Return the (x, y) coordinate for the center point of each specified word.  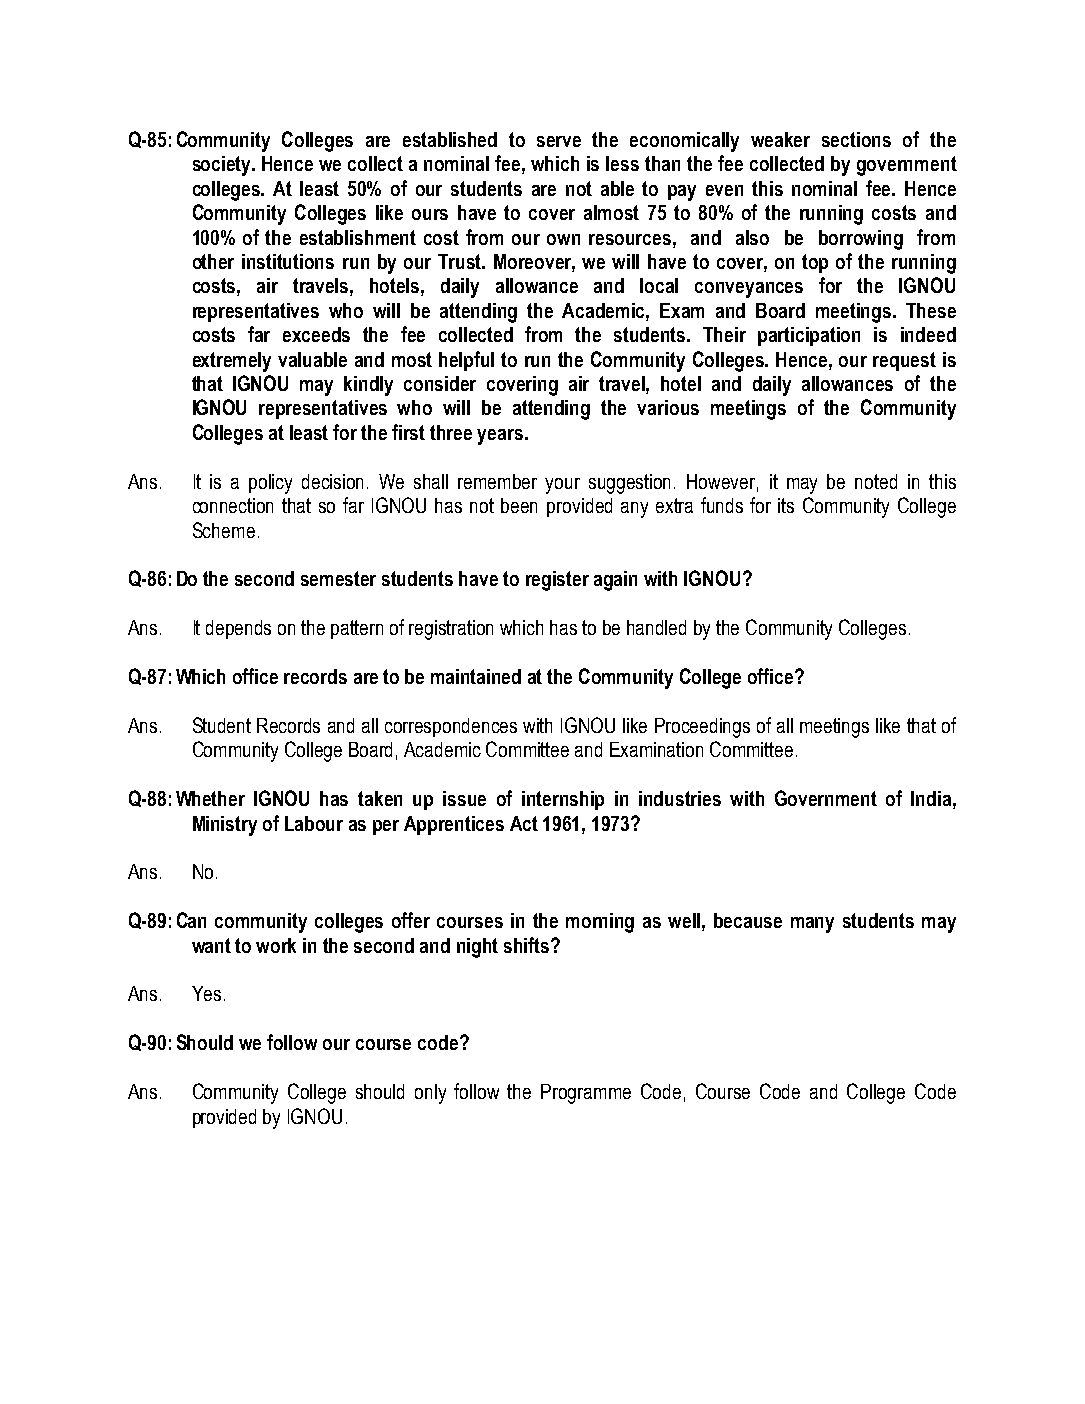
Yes (206, 993)
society (223, 166)
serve (559, 141)
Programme (586, 1094)
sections (856, 139)
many (812, 925)
